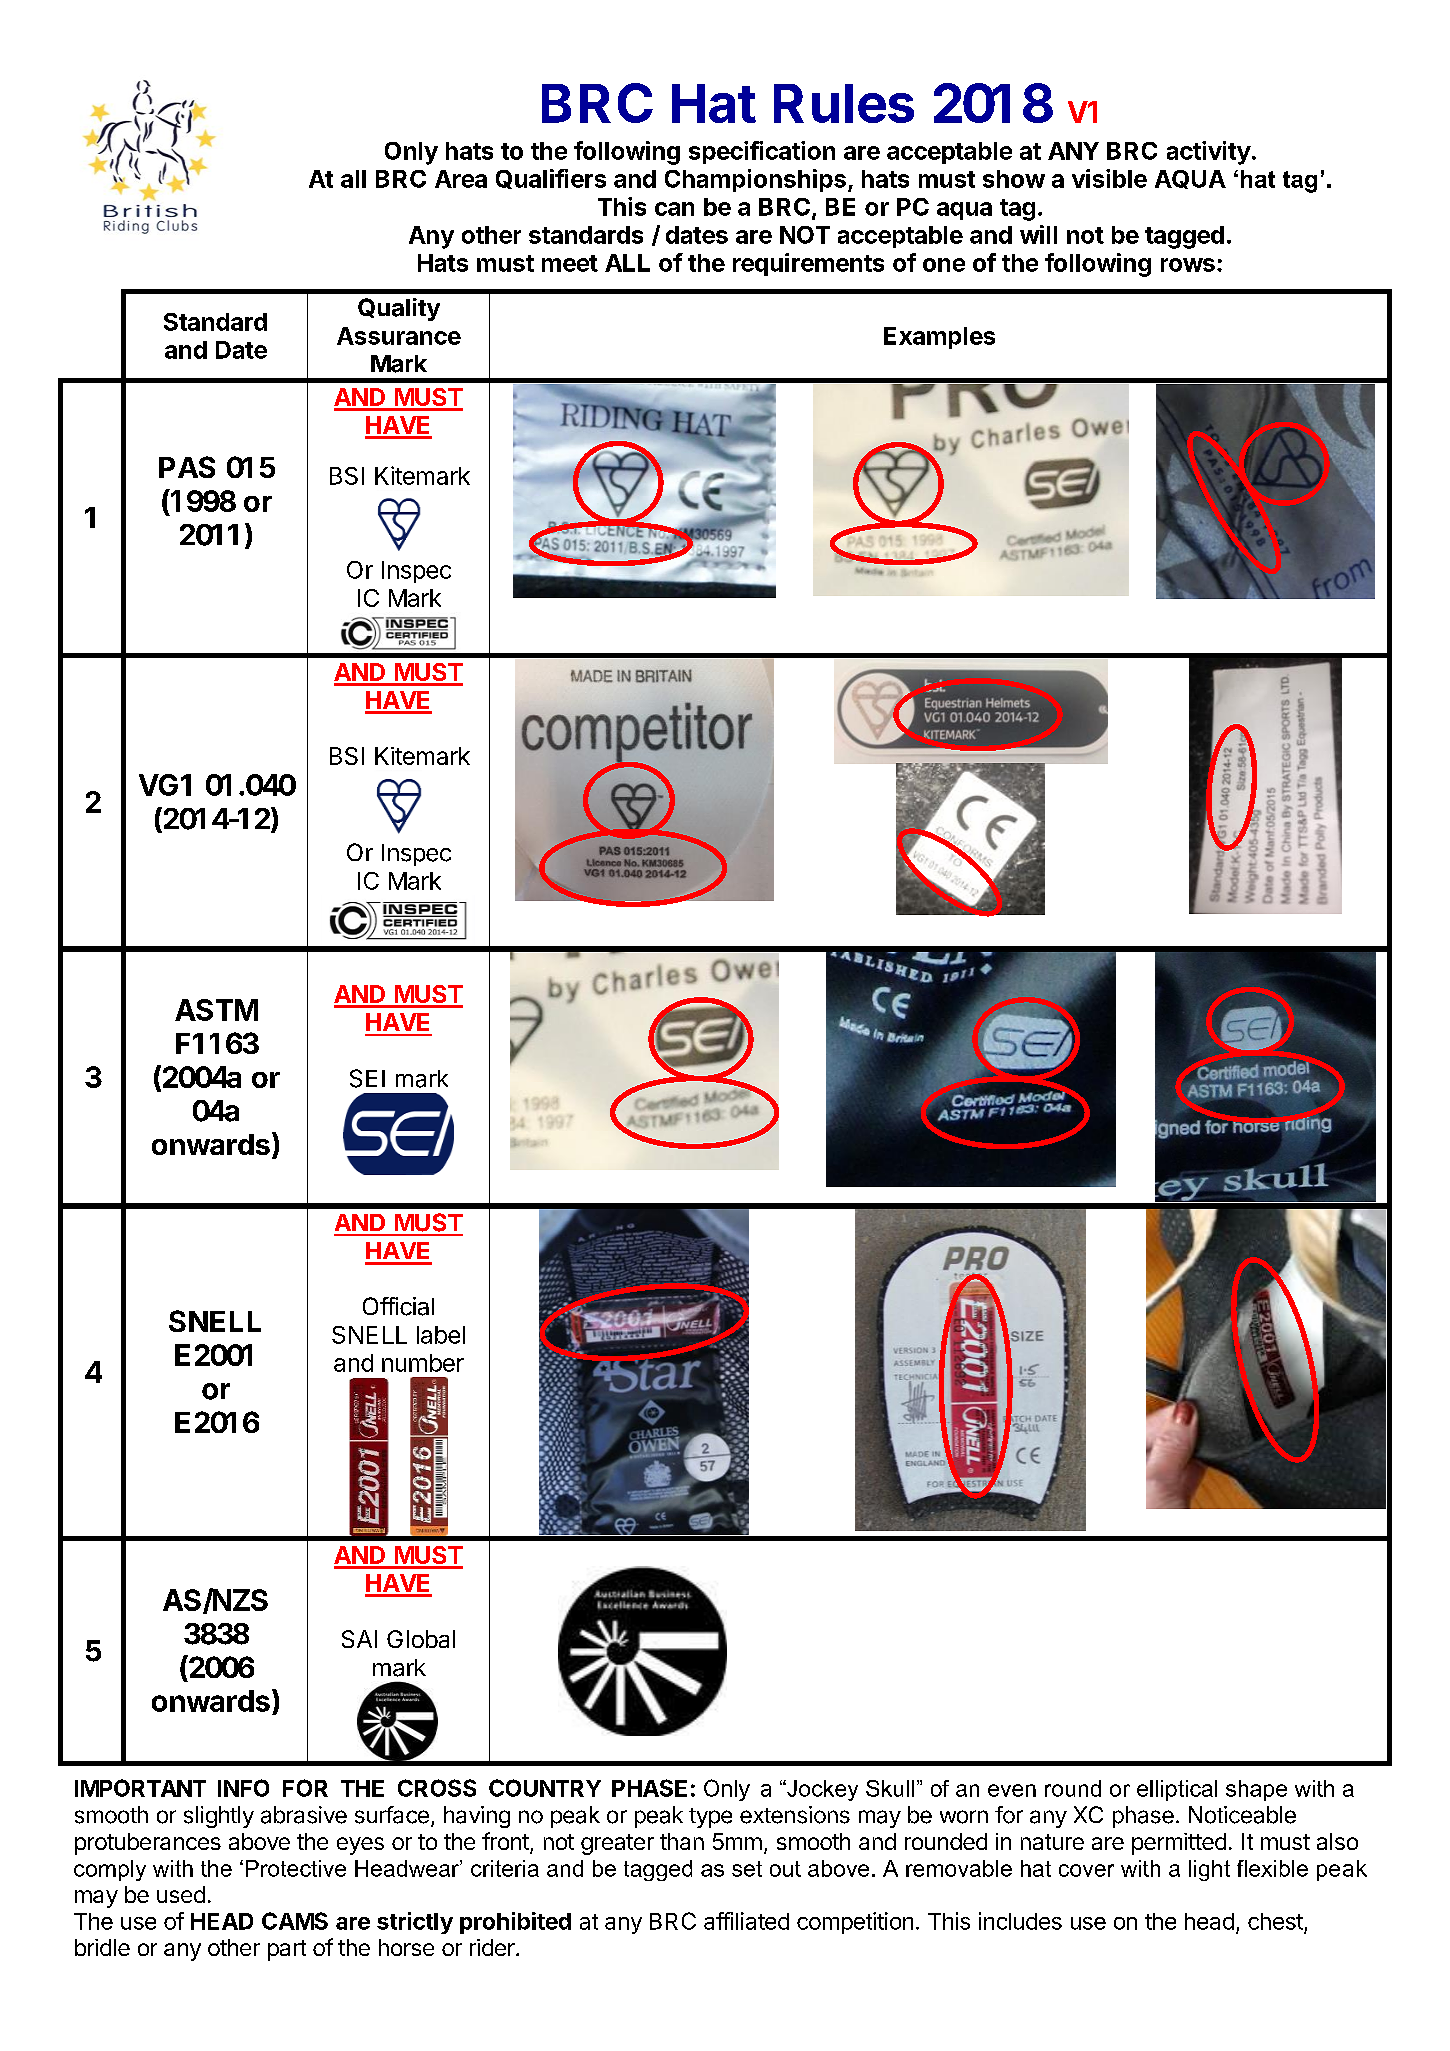 This page has width=1450, height=2051. I want to click on specification, so click(762, 152).
